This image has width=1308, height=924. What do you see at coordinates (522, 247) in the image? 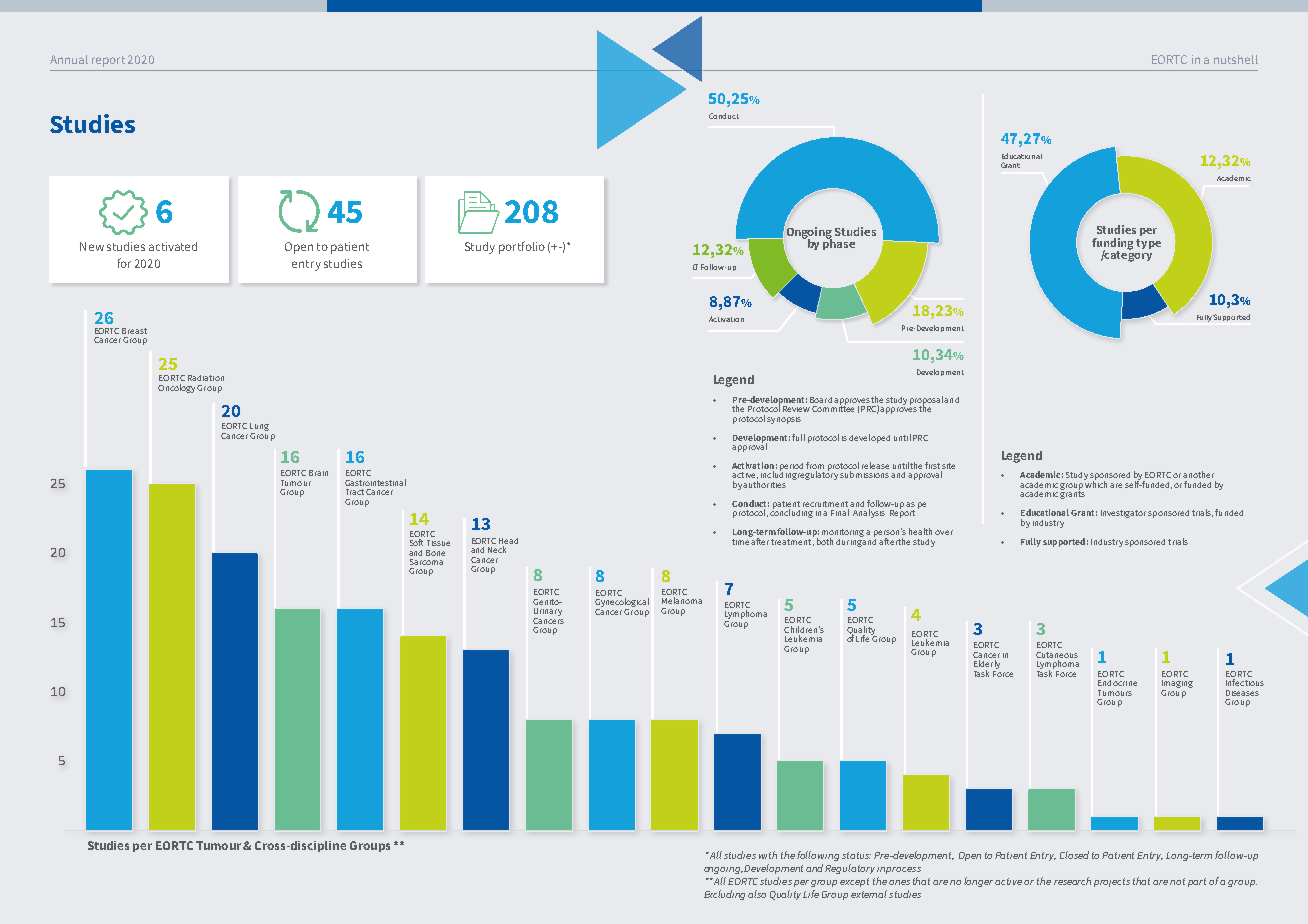
I see `portfolio` at bounding box center [522, 247].
